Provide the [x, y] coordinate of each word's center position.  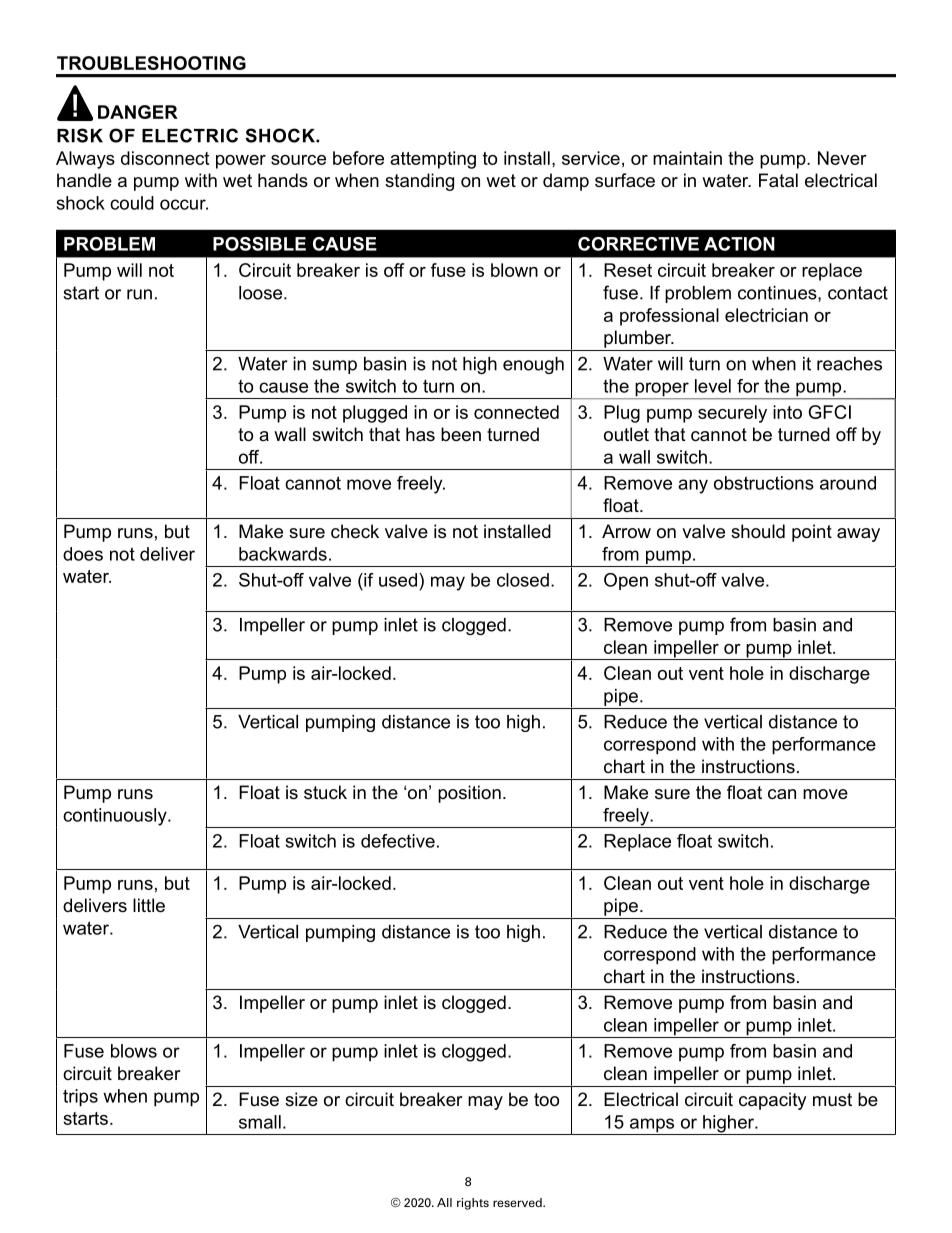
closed [523, 580]
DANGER [138, 112]
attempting [433, 160]
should [758, 531]
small [260, 1122]
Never [842, 158]
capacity [773, 1101]
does [83, 554]
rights [473, 1204]
